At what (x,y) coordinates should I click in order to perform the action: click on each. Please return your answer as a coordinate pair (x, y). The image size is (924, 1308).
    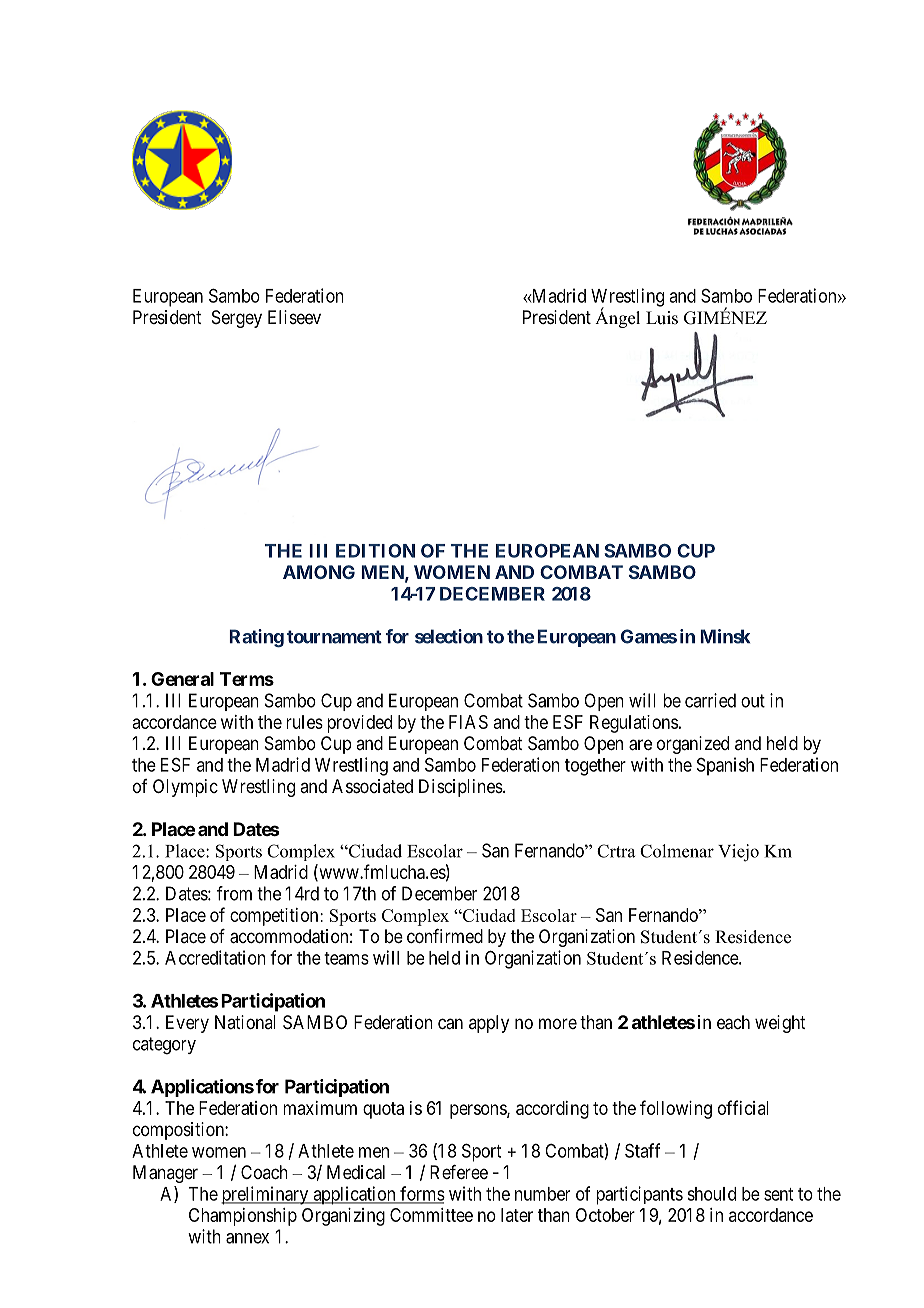
    Looking at the image, I should click on (733, 1022).
